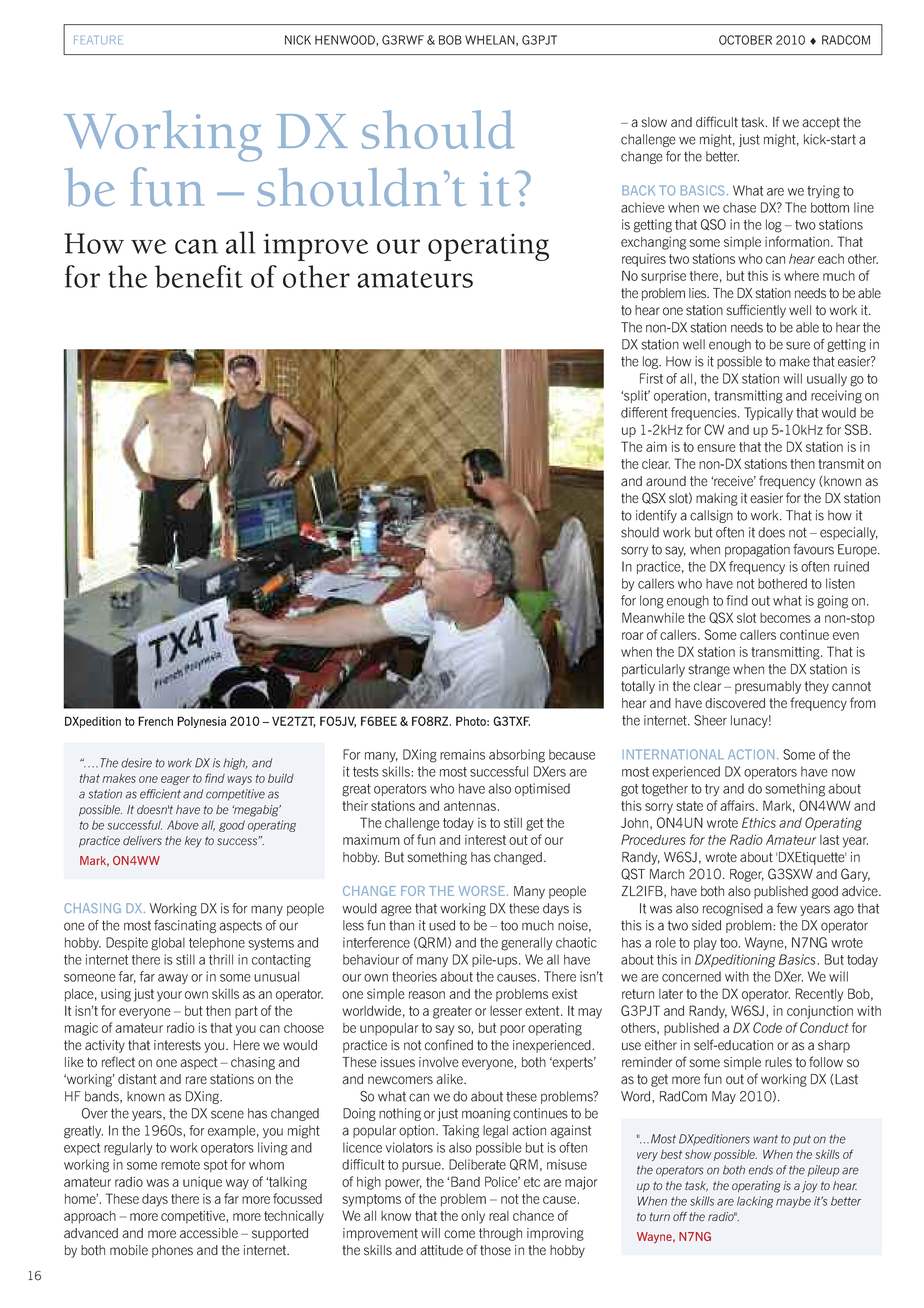  Describe the element at coordinates (471, 806) in the document. I see `antennas` at that location.
